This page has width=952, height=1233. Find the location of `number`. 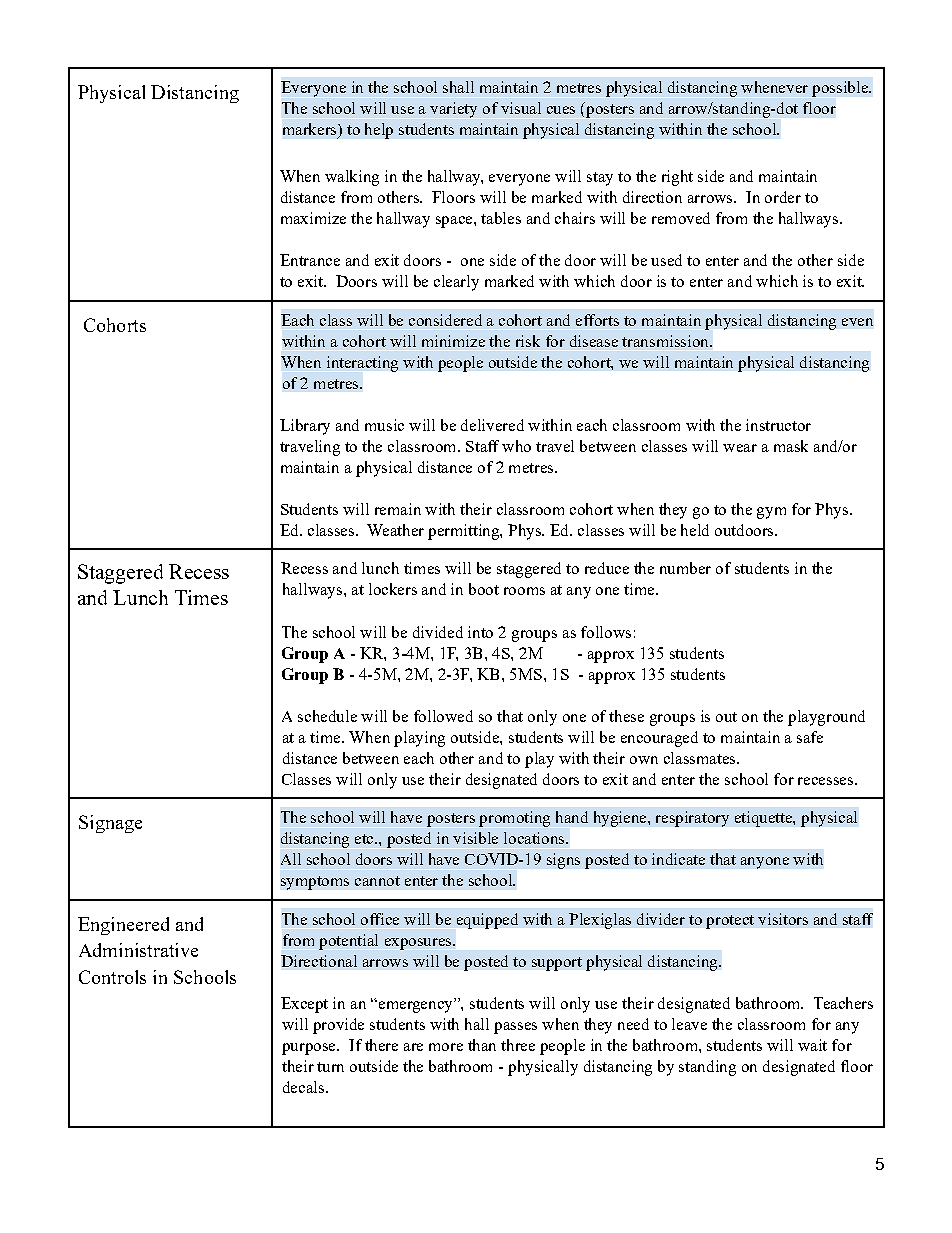

number is located at coordinates (685, 568).
